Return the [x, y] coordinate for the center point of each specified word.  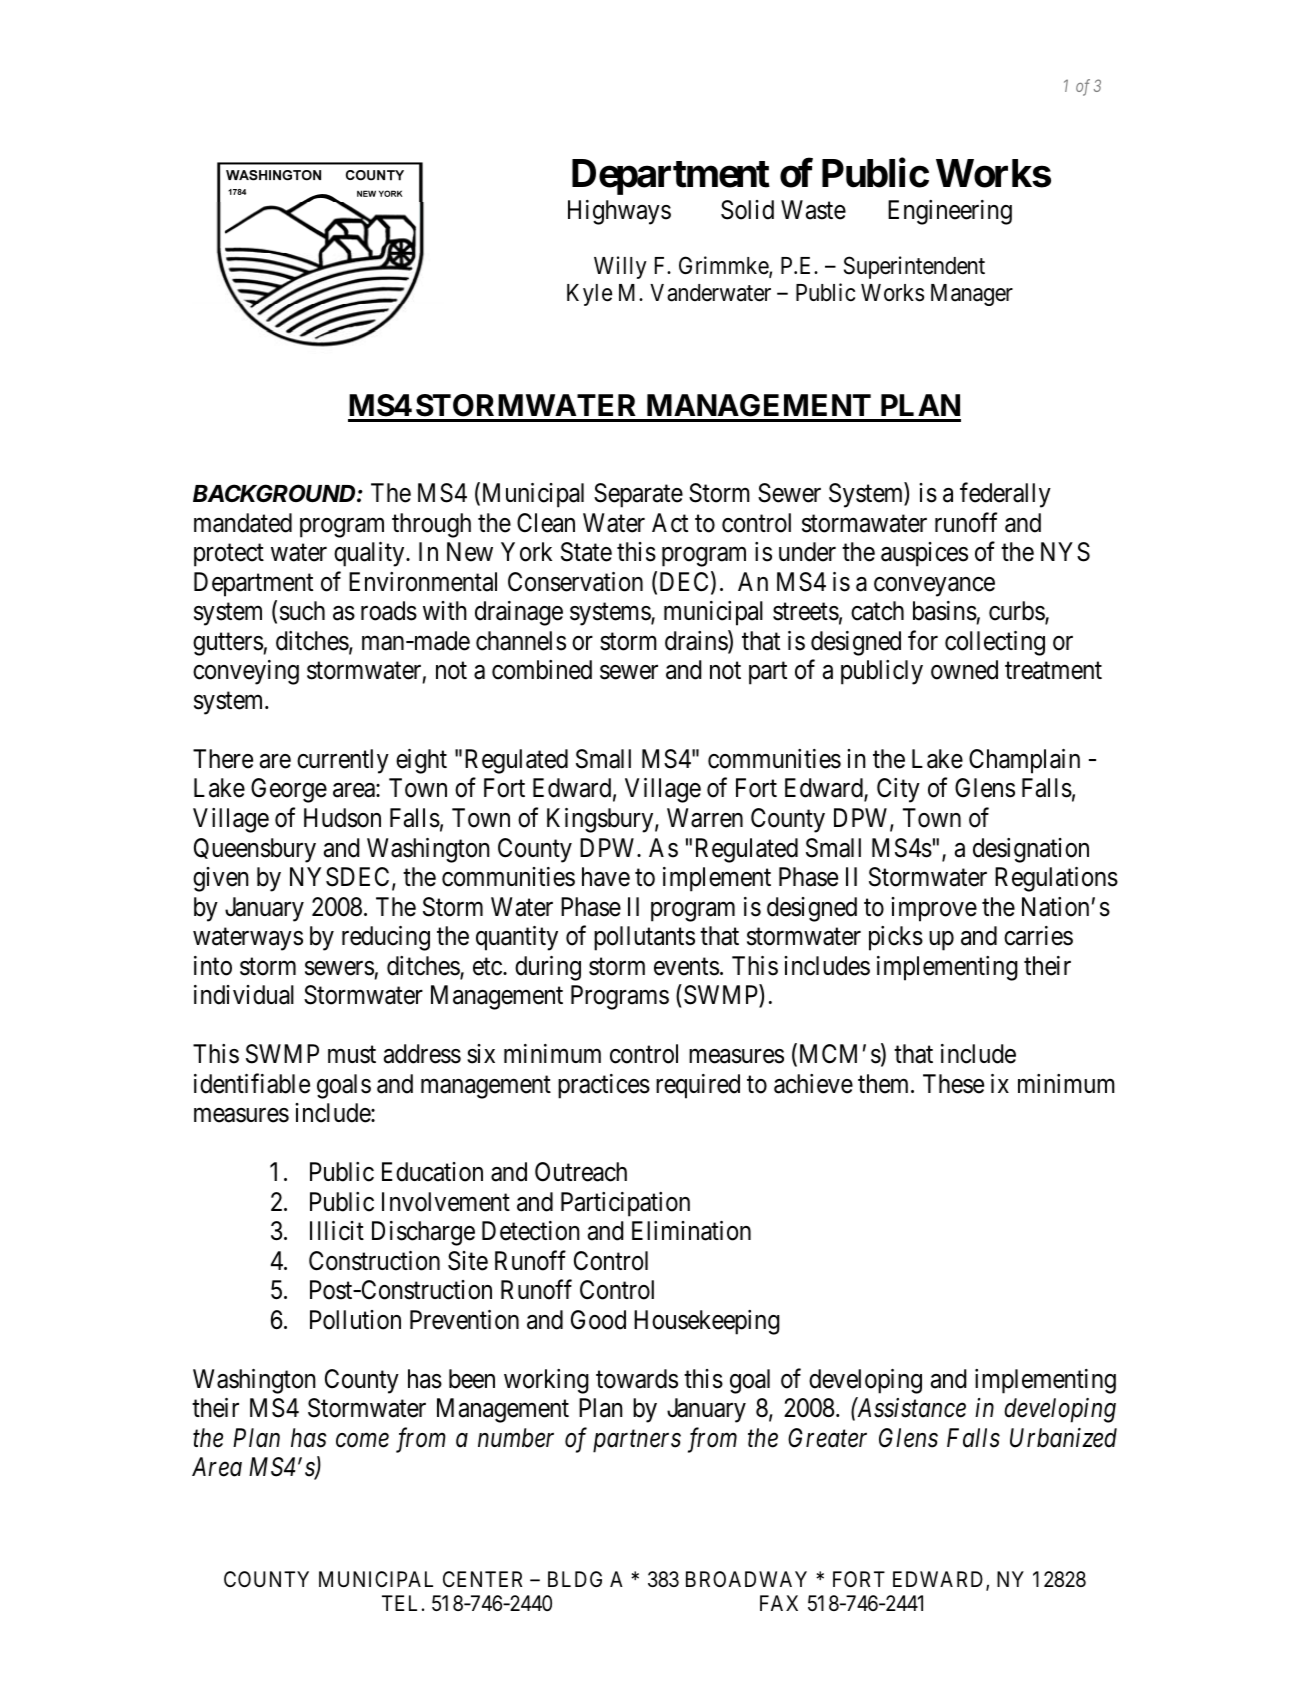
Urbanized [1063, 1438]
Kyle [589, 295]
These [953, 1084]
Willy [620, 267]
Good [598, 1320]
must [352, 1055]
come [362, 1441]
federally [1005, 495]
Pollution [355, 1320]
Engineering [950, 212]
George [289, 790]
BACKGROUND [274, 493]
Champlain [1024, 761]
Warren [705, 818]
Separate [638, 495]
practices [604, 1086]
